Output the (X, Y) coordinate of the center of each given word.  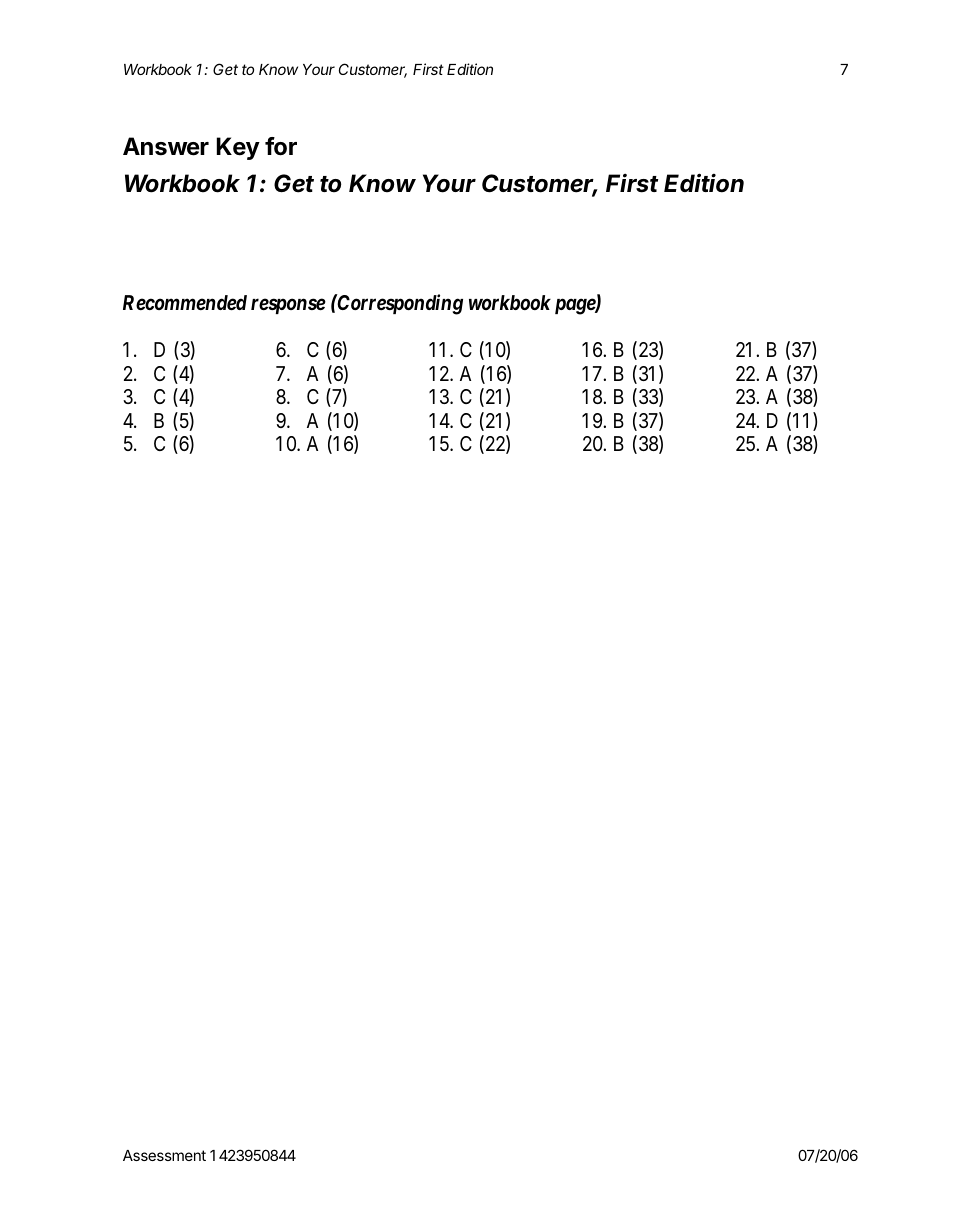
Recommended (185, 303)
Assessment (164, 1155)
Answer (166, 146)
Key (238, 148)
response (288, 306)
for (281, 146)
